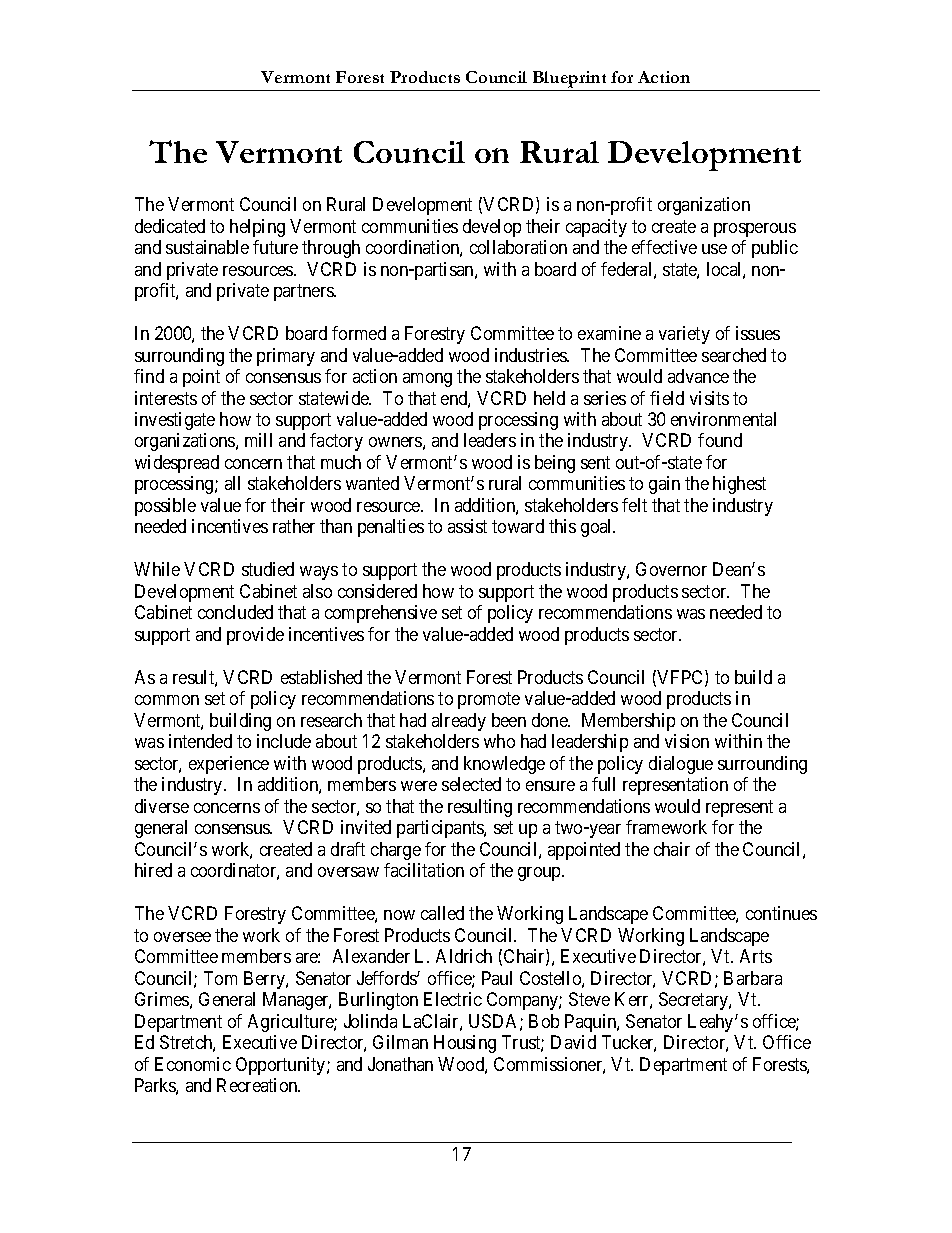 This screenshot has height=1233, width=952. Describe the element at coordinates (465, 1044) in the screenshot. I see `Housing` at that location.
